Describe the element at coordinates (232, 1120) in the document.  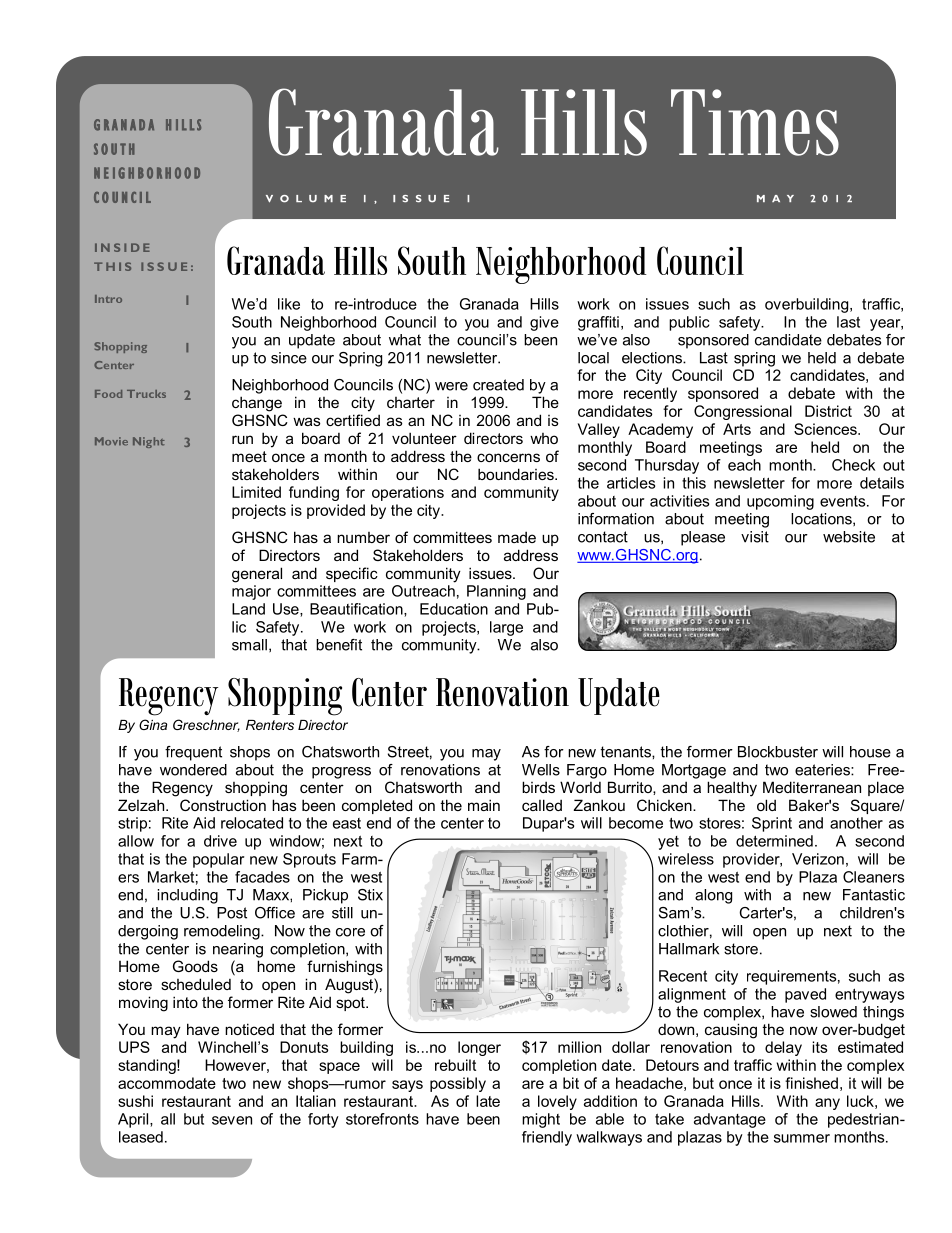
I see `seven` at that location.
